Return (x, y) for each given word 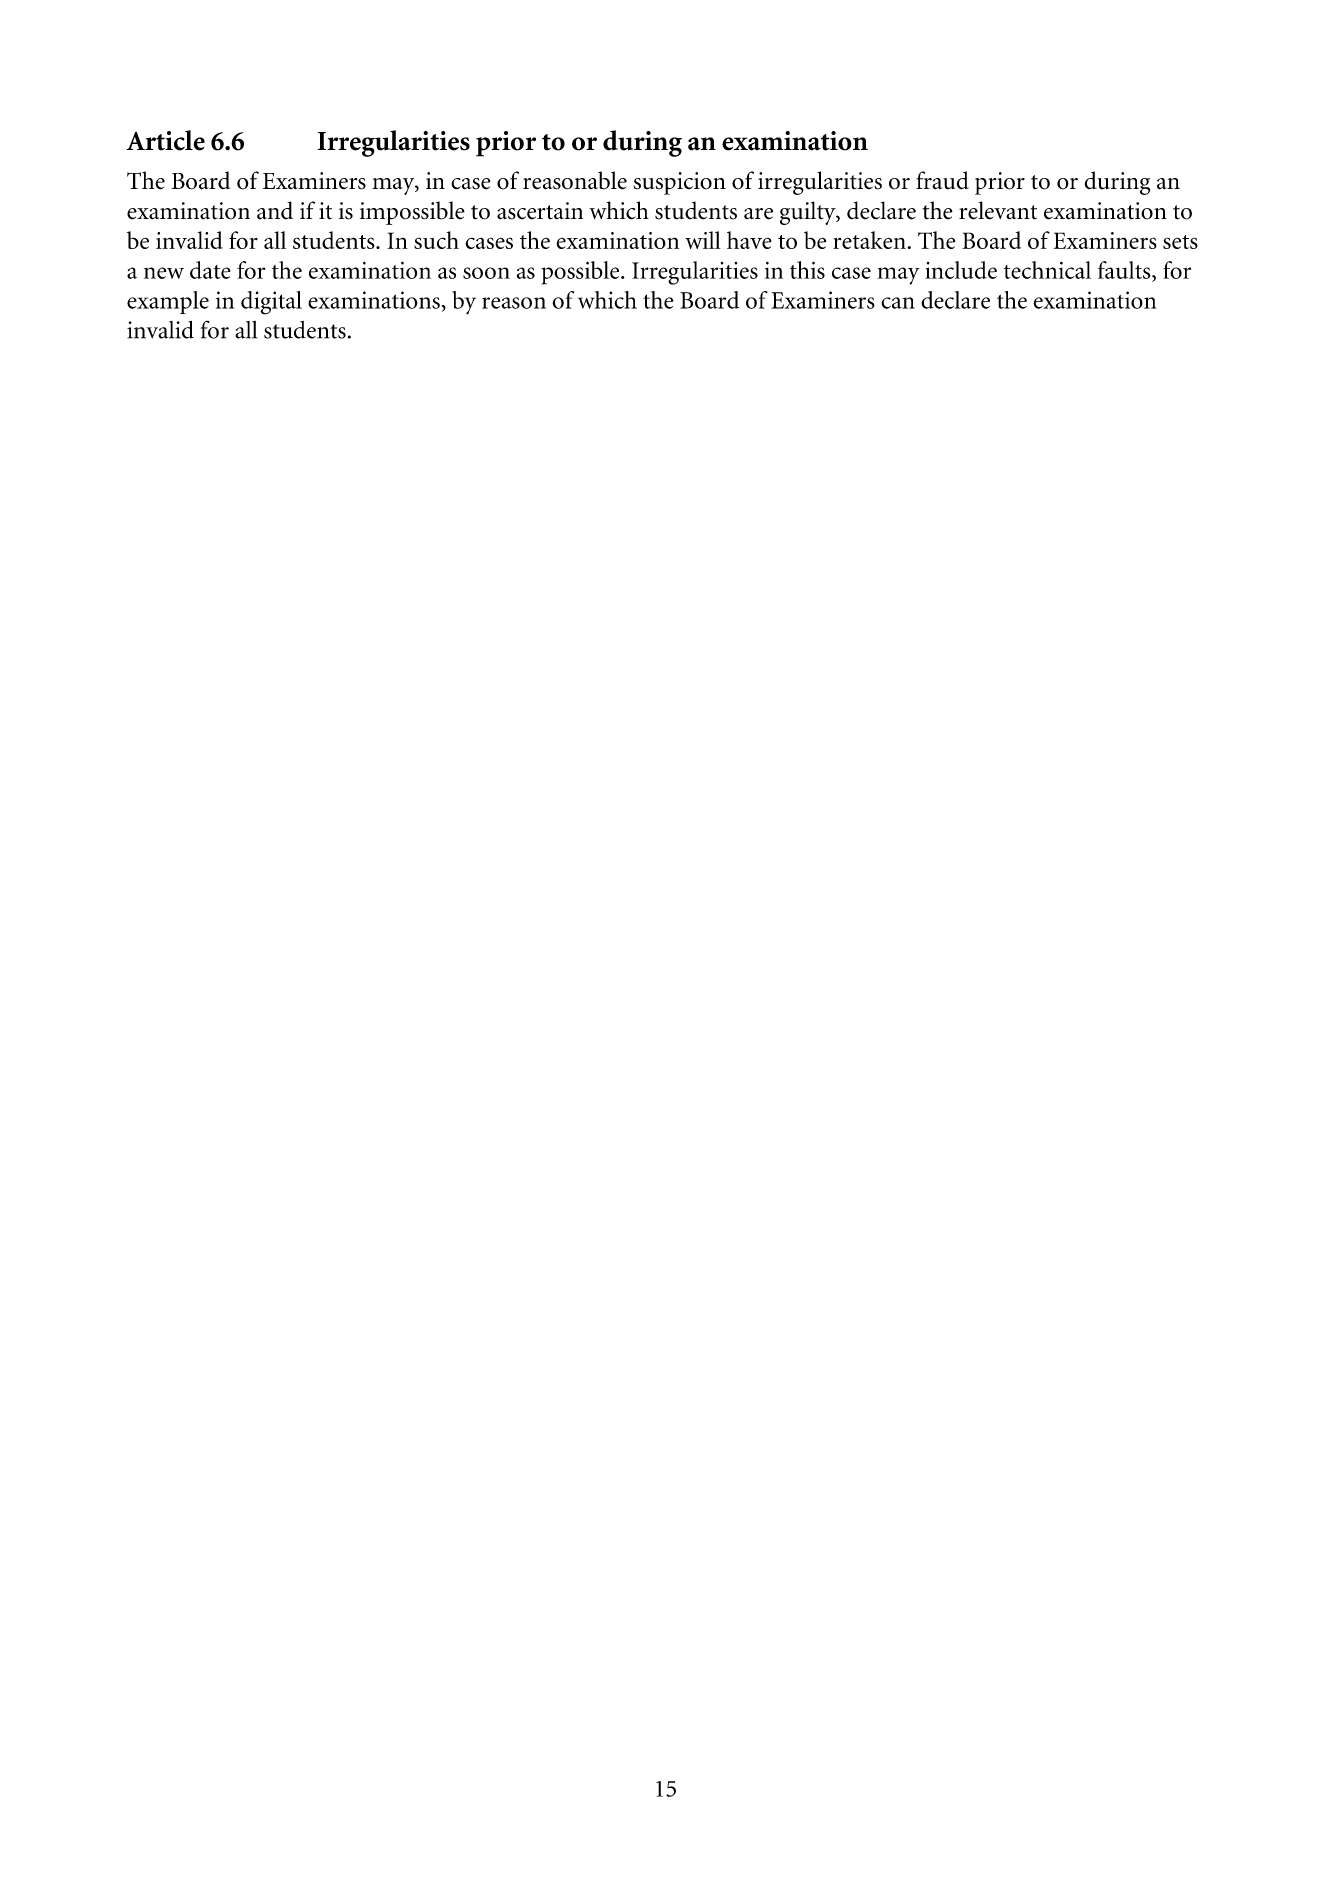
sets (1180, 242)
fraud (942, 180)
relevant (998, 210)
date (210, 270)
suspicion (679, 183)
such (436, 240)
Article (165, 140)
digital (271, 303)
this (807, 270)
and (275, 210)
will (703, 240)
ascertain (540, 211)
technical (1047, 270)
